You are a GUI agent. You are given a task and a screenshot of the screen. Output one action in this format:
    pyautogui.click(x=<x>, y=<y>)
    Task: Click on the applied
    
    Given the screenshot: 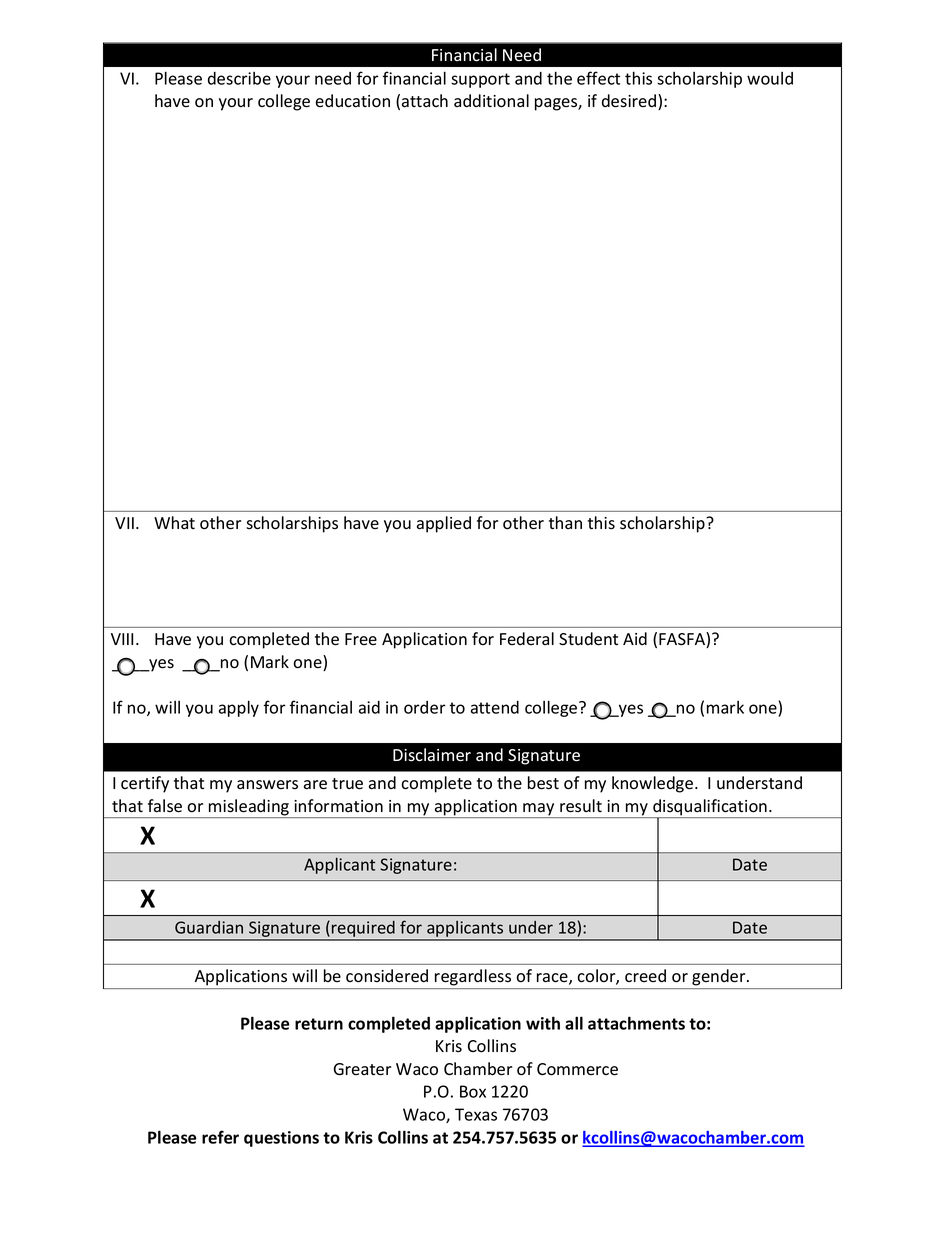 What is the action you would take?
    pyautogui.click(x=444, y=524)
